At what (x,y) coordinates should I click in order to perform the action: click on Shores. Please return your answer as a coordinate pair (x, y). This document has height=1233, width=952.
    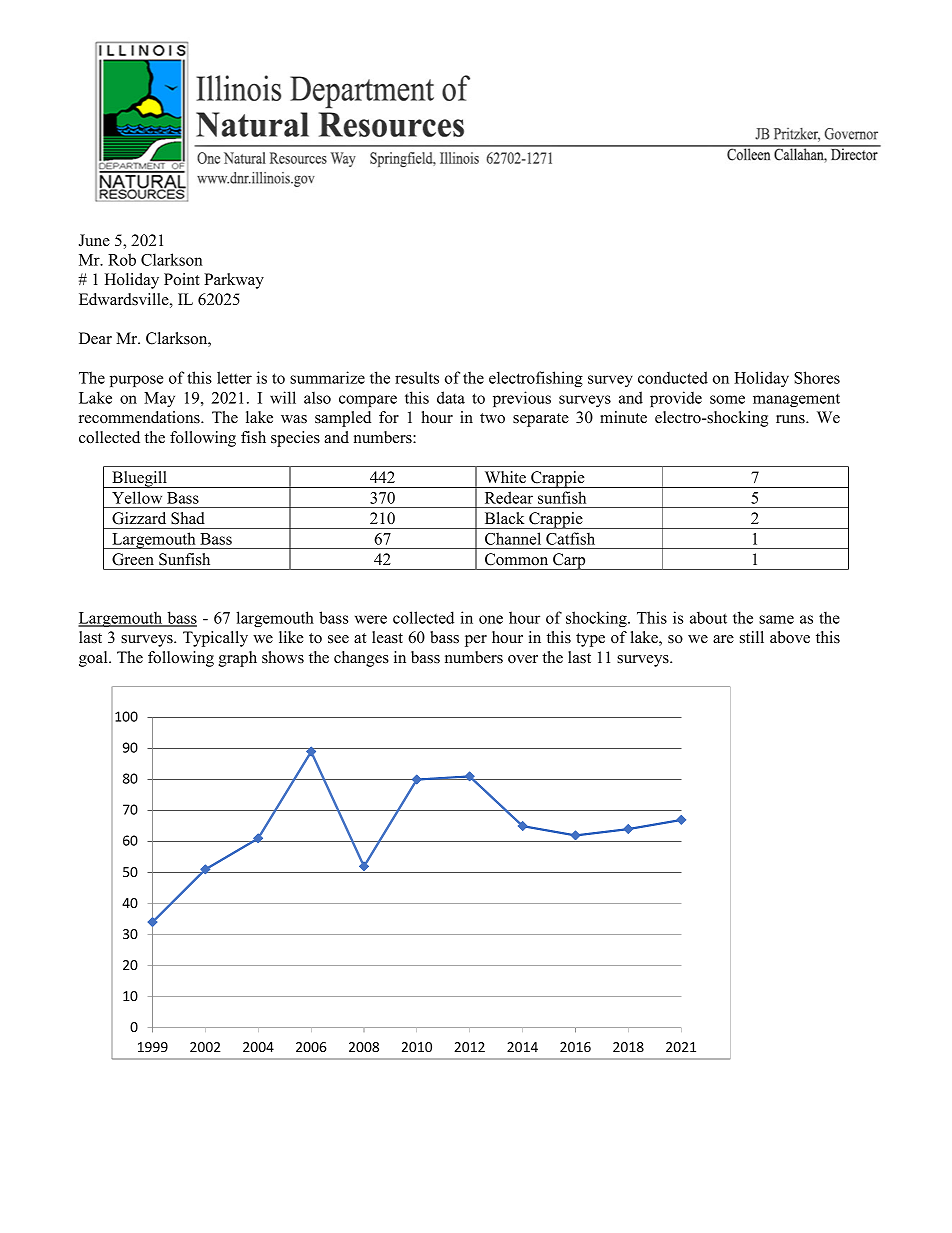
    Looking at the image, I should click on (817, 377).
